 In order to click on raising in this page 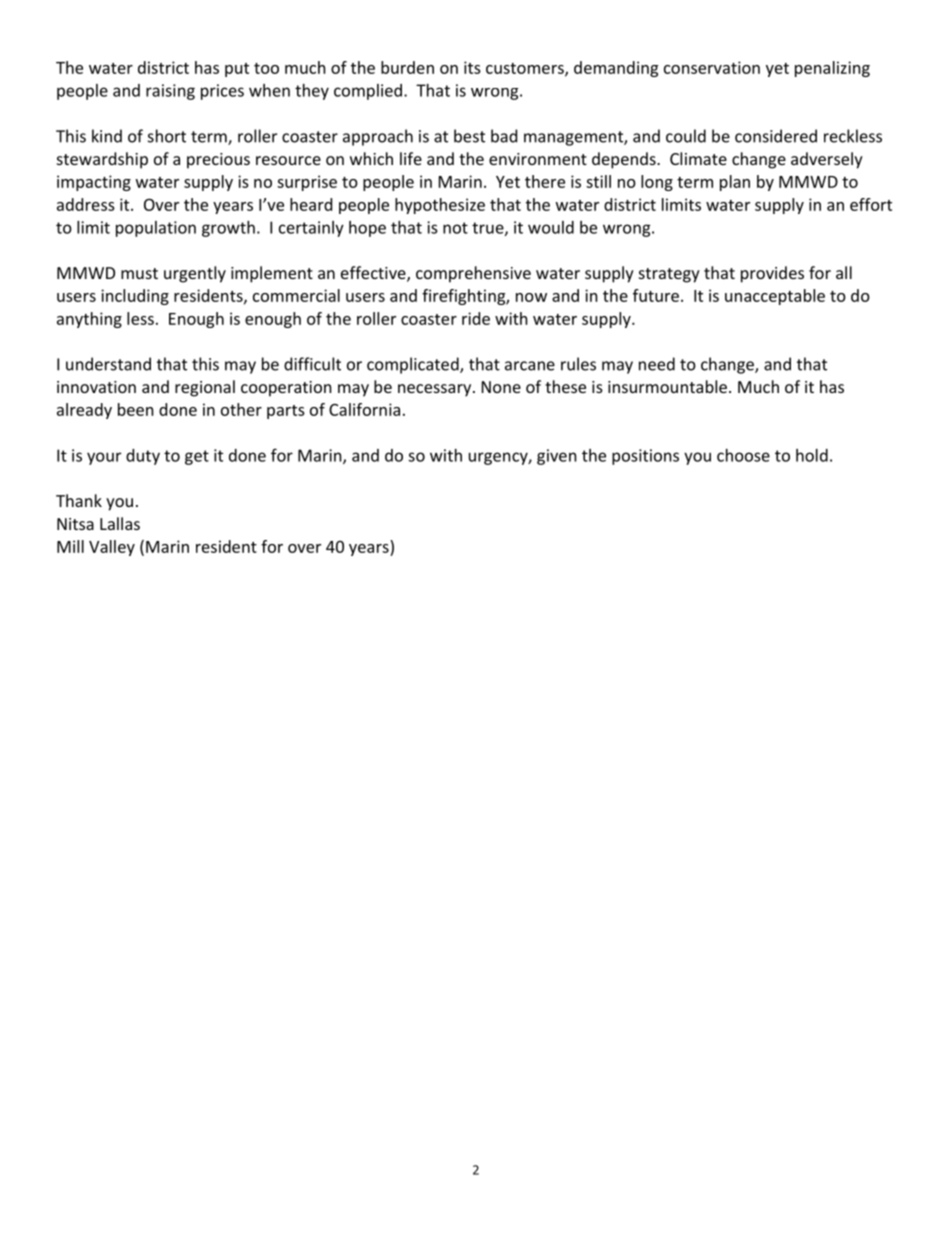, I will do `click(170, 92)`.
